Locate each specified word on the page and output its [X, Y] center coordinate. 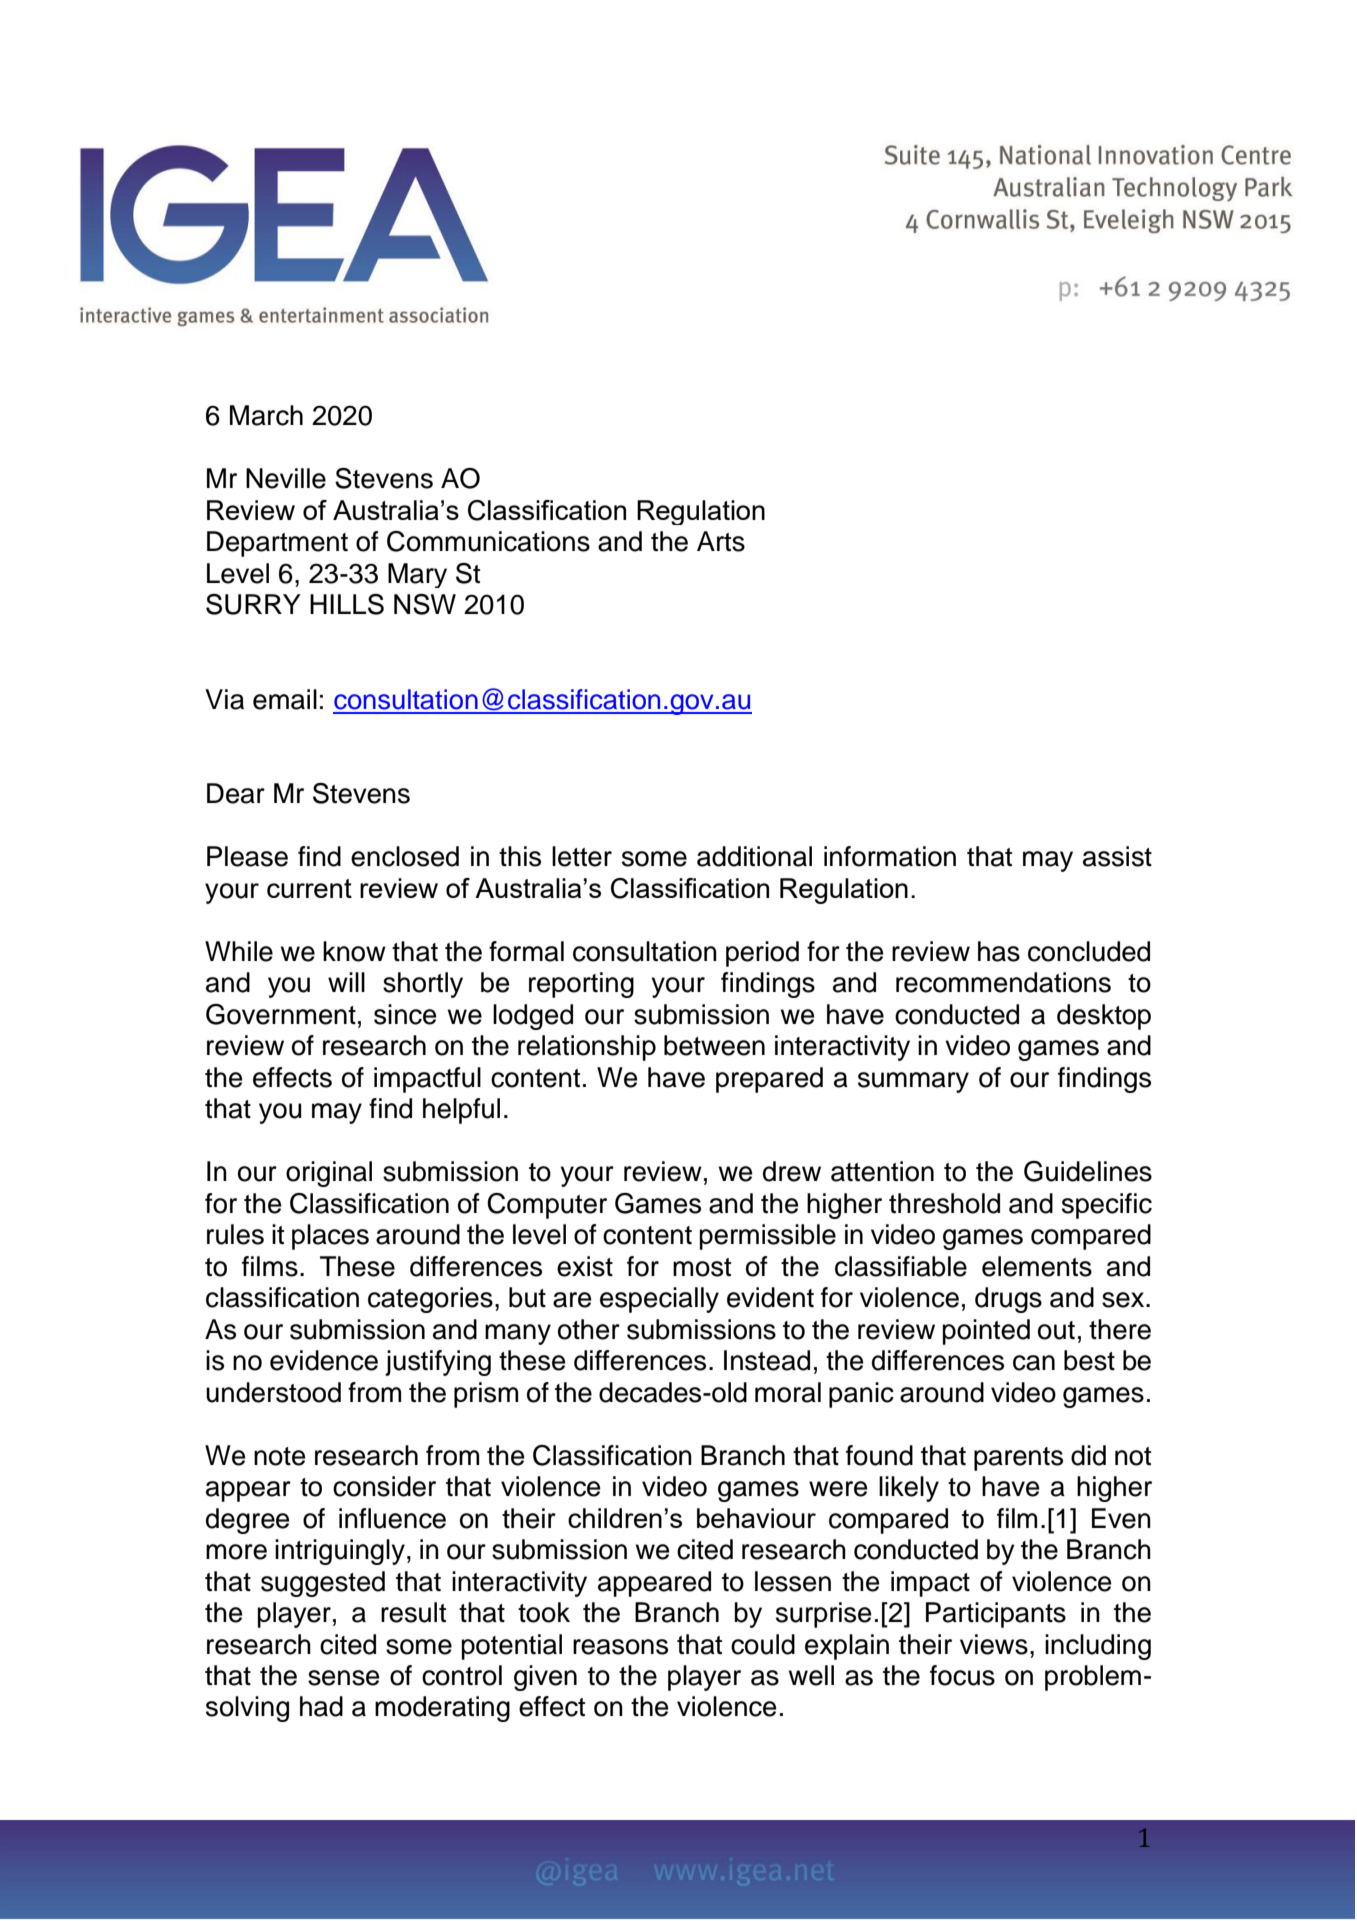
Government [281, 1014]
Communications [488, 541]
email [285, 699]
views [994, 1644]
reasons [620, 1647]
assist [1117, 856]
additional [754, 856]
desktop [1104, 1017]
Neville [286, 478]
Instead [767, 1360]
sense [344, 1678]
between [714, 1045]
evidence [324, 1360]
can [1034, 1363]
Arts [721, 541]
